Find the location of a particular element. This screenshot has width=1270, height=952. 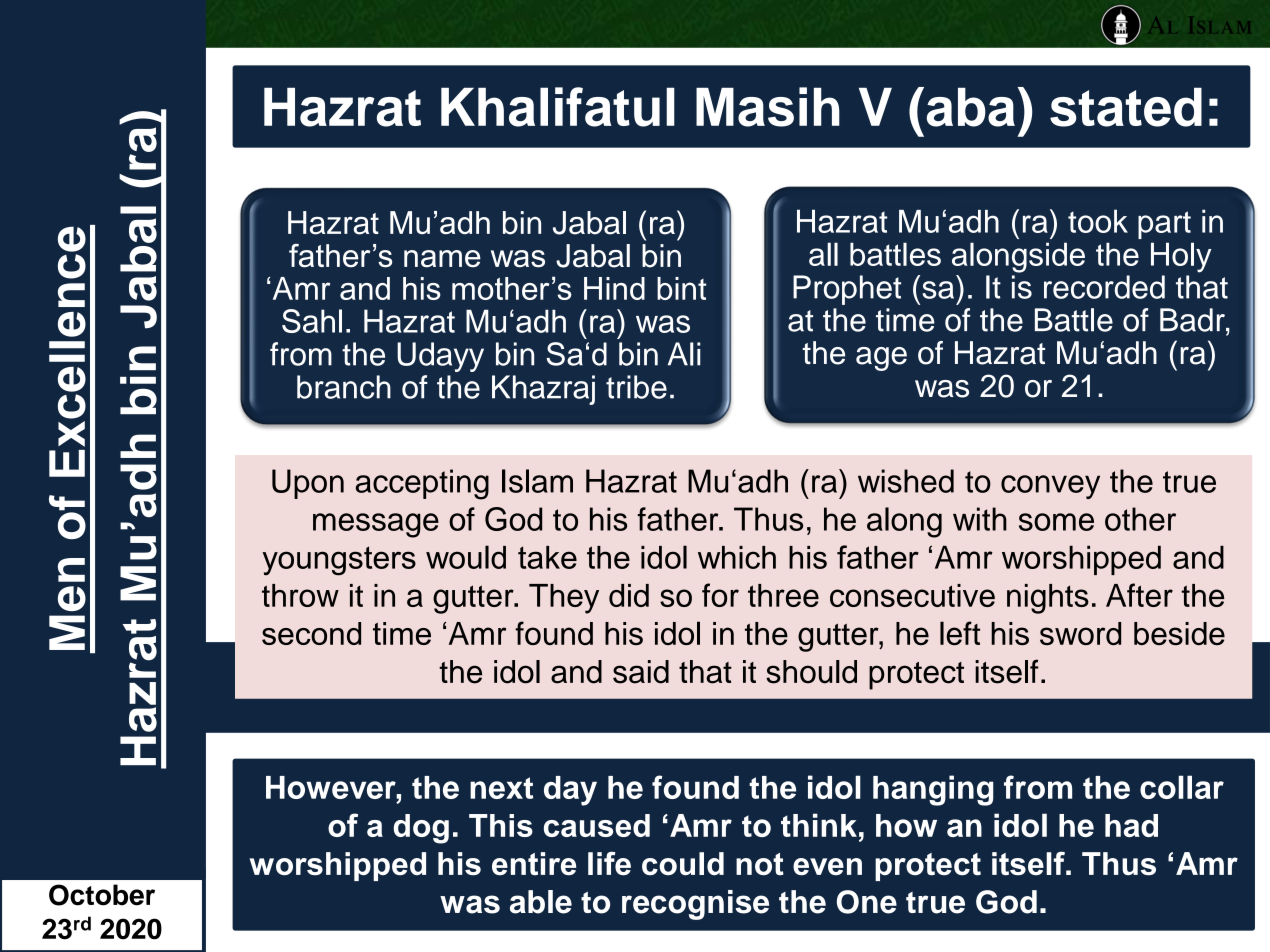

name is located at coordinates (442, 259).
